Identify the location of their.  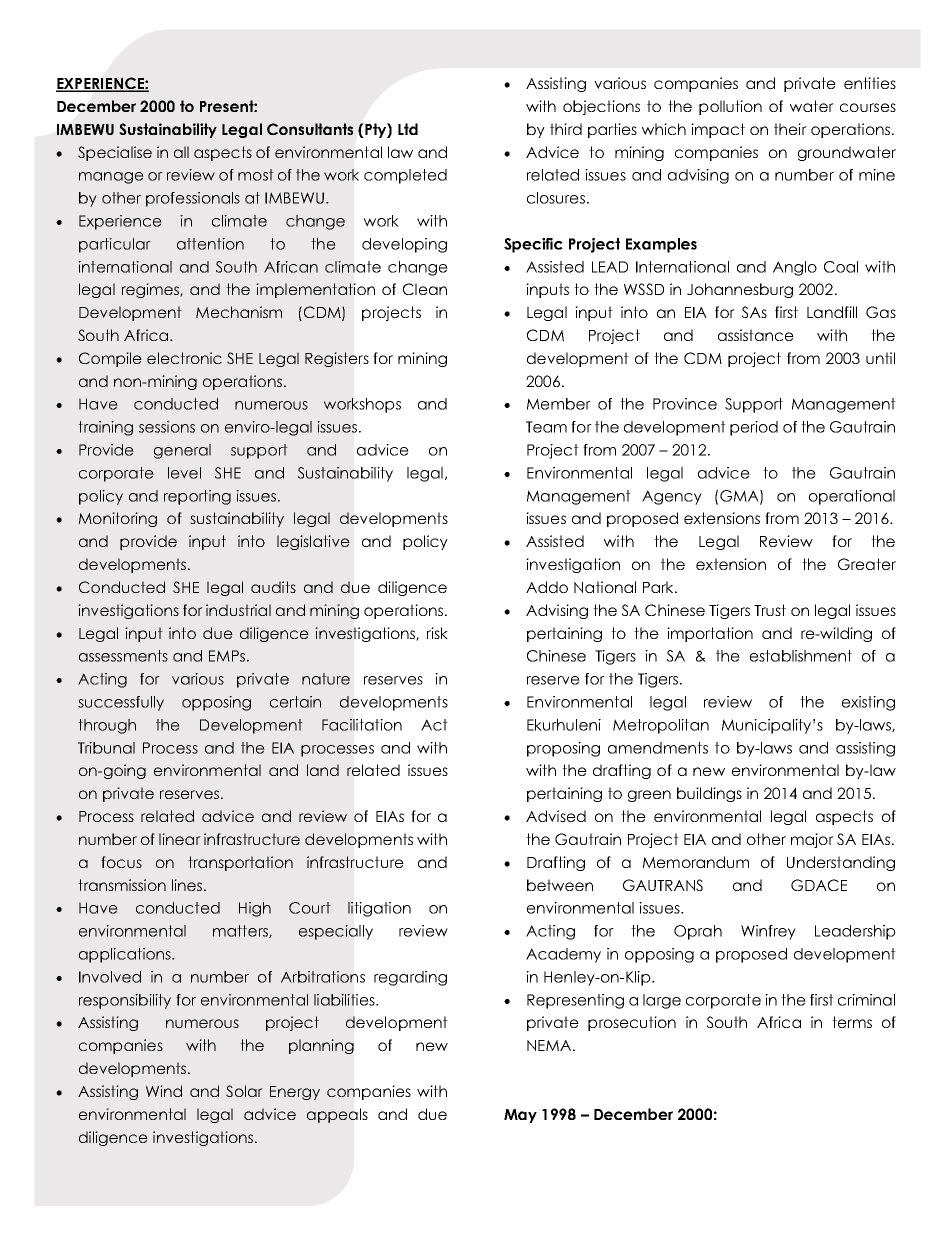
(790, 129).
